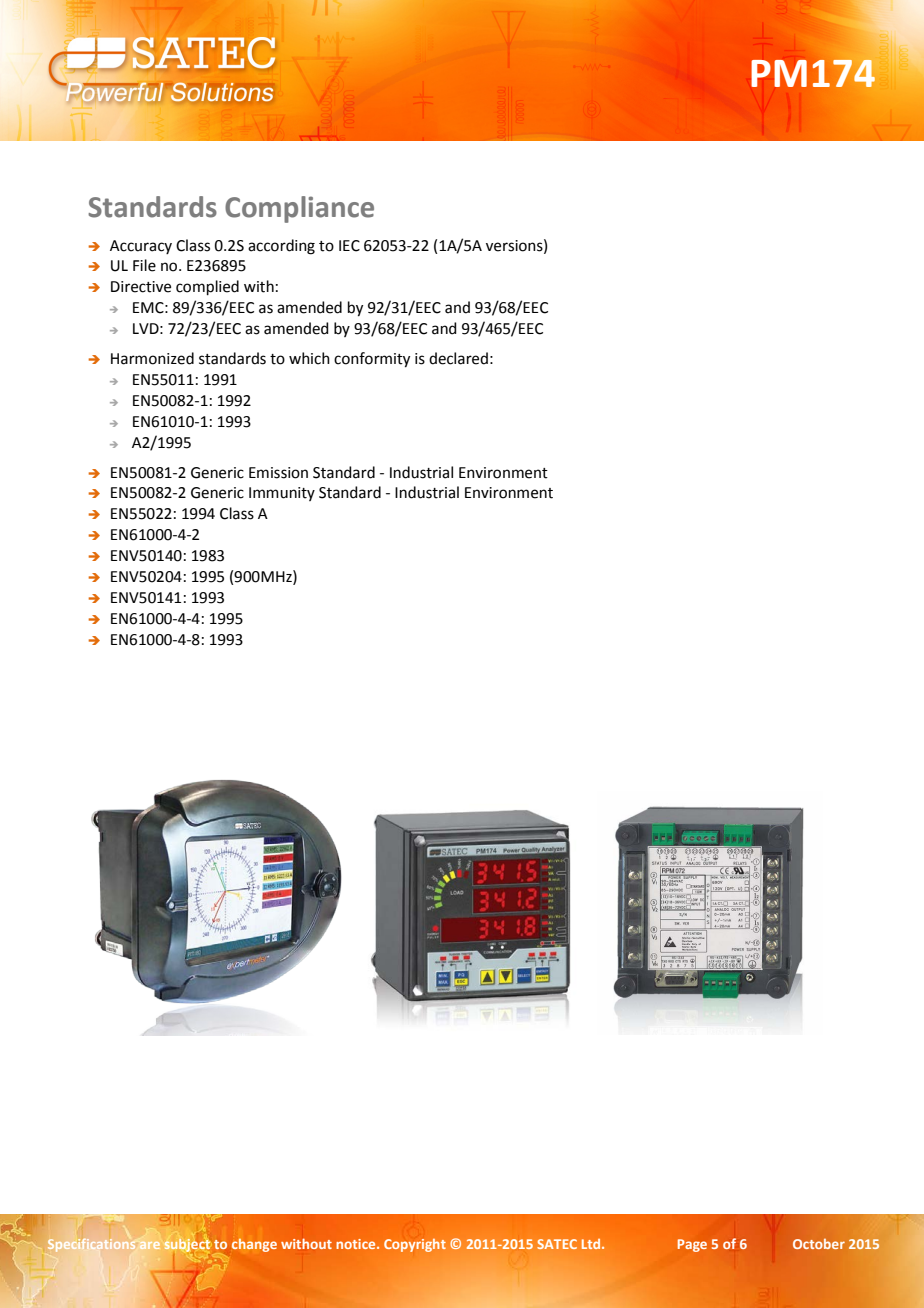 The height and width of the screenshot is (1308, 924). What do you see at coordinates (282, 494) in the screenshot?
I see `Immunity` at bounding box center [282, 494].
